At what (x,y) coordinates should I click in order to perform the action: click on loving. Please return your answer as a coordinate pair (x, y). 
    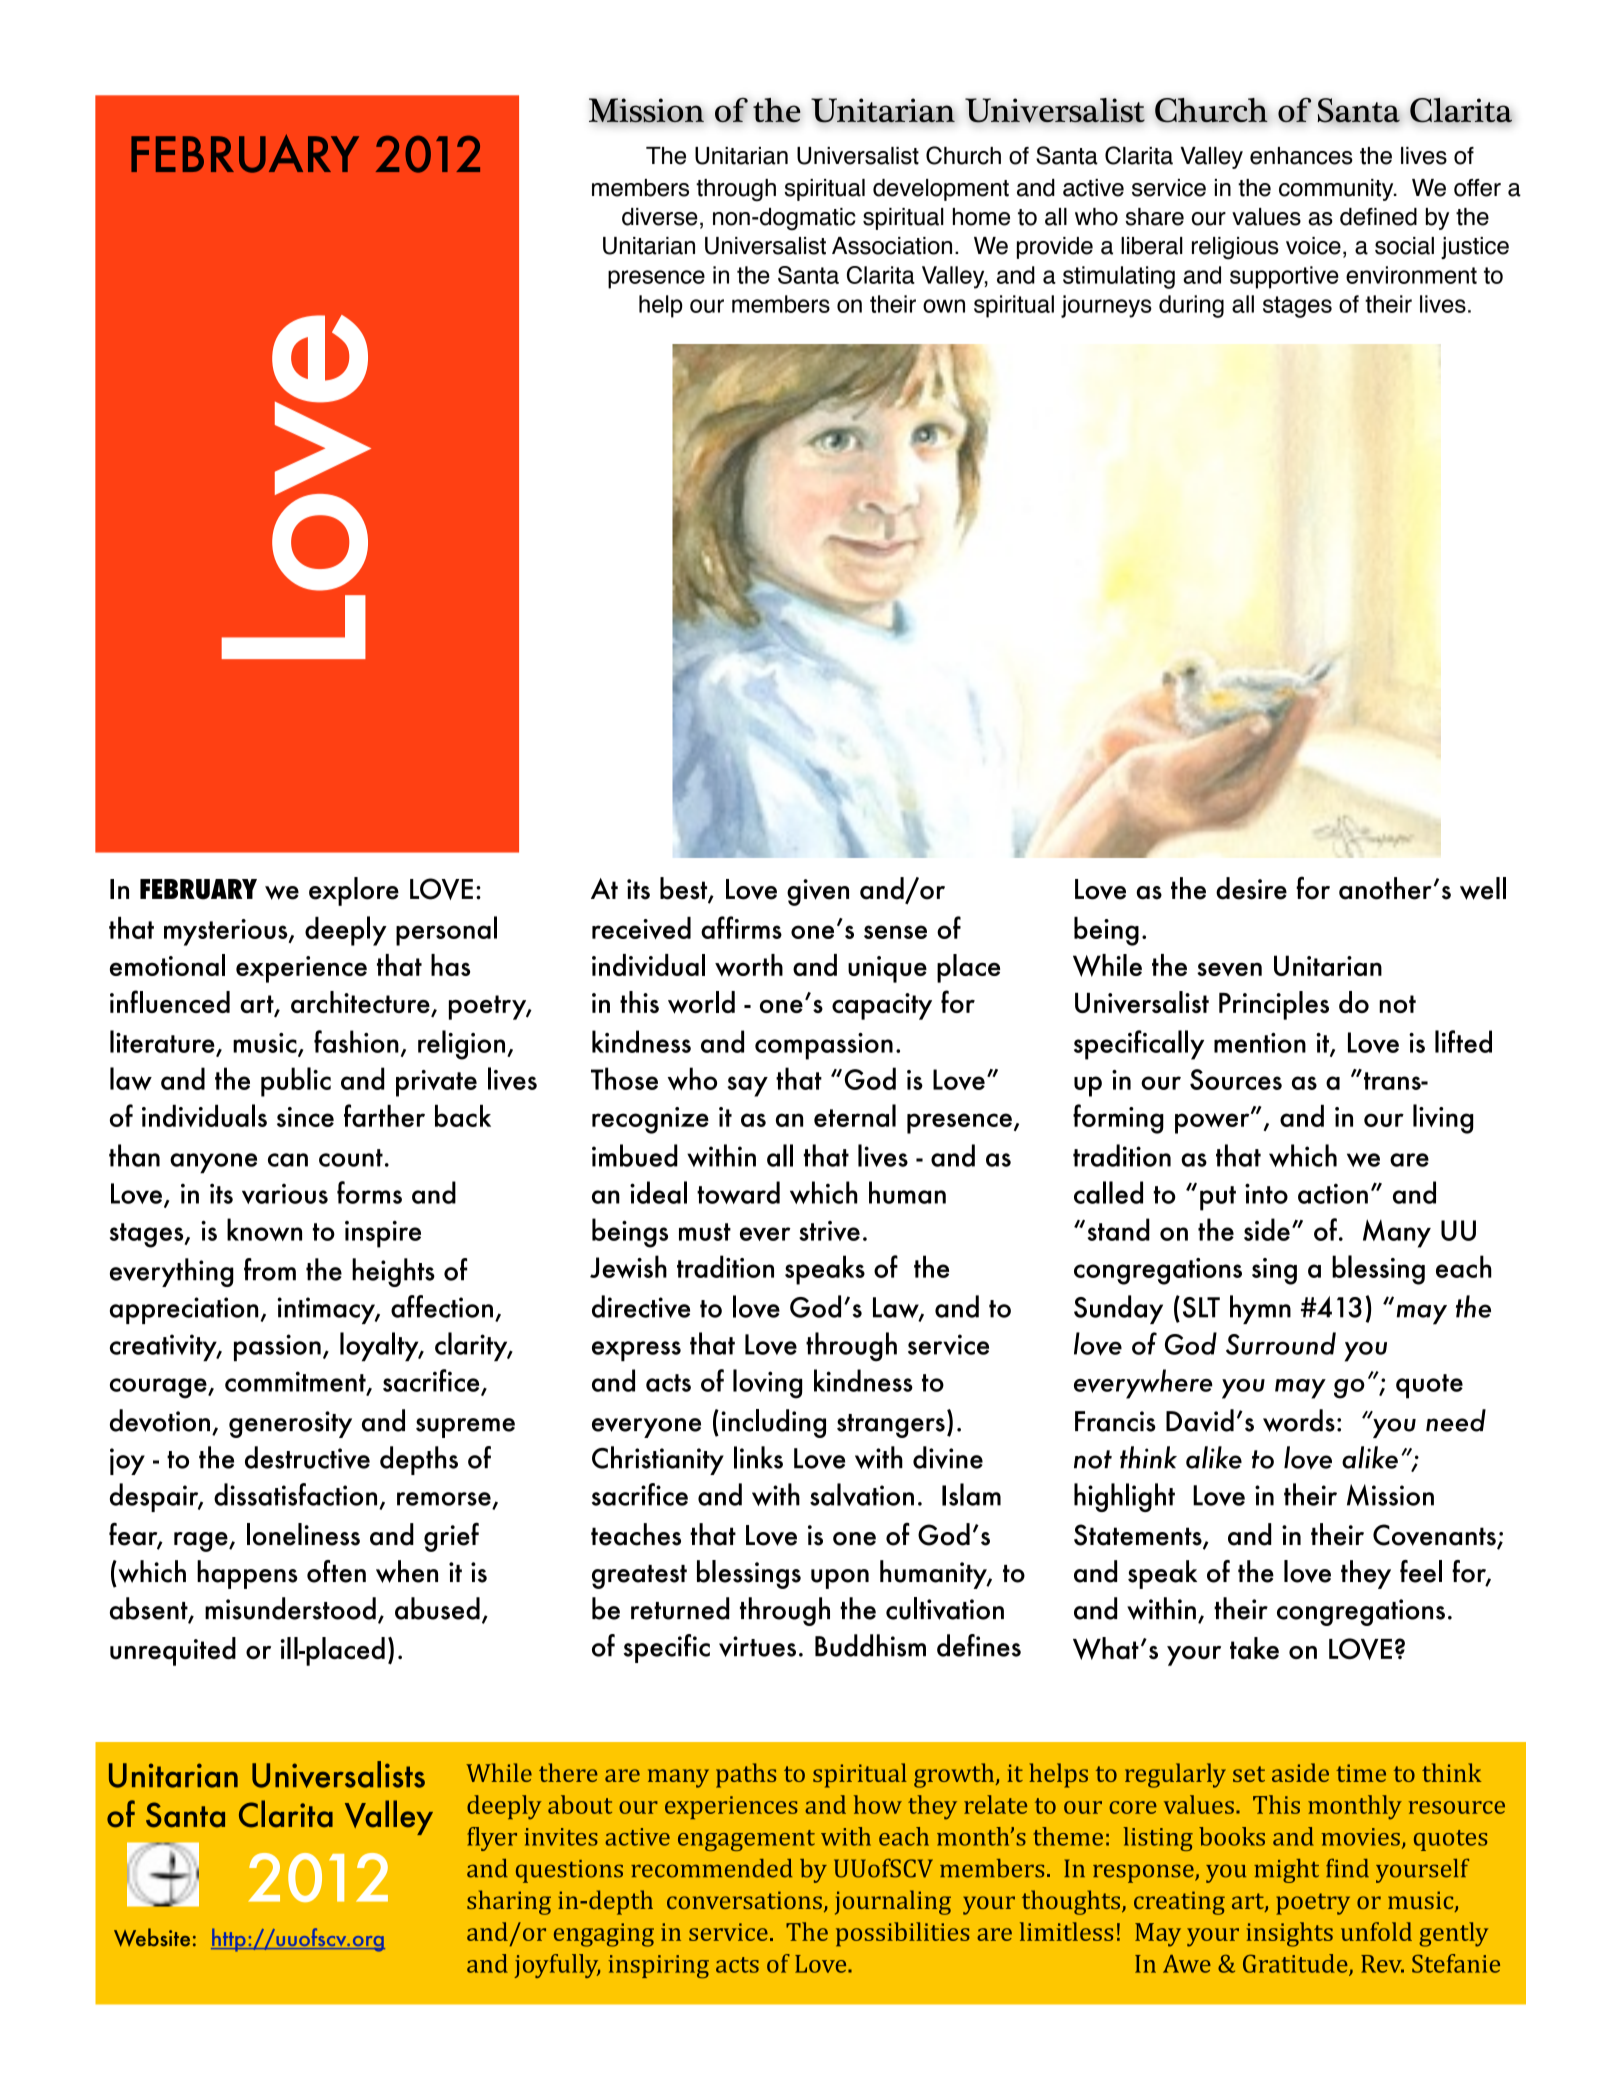
    Looking at the image, I should click on (767, 1384).
